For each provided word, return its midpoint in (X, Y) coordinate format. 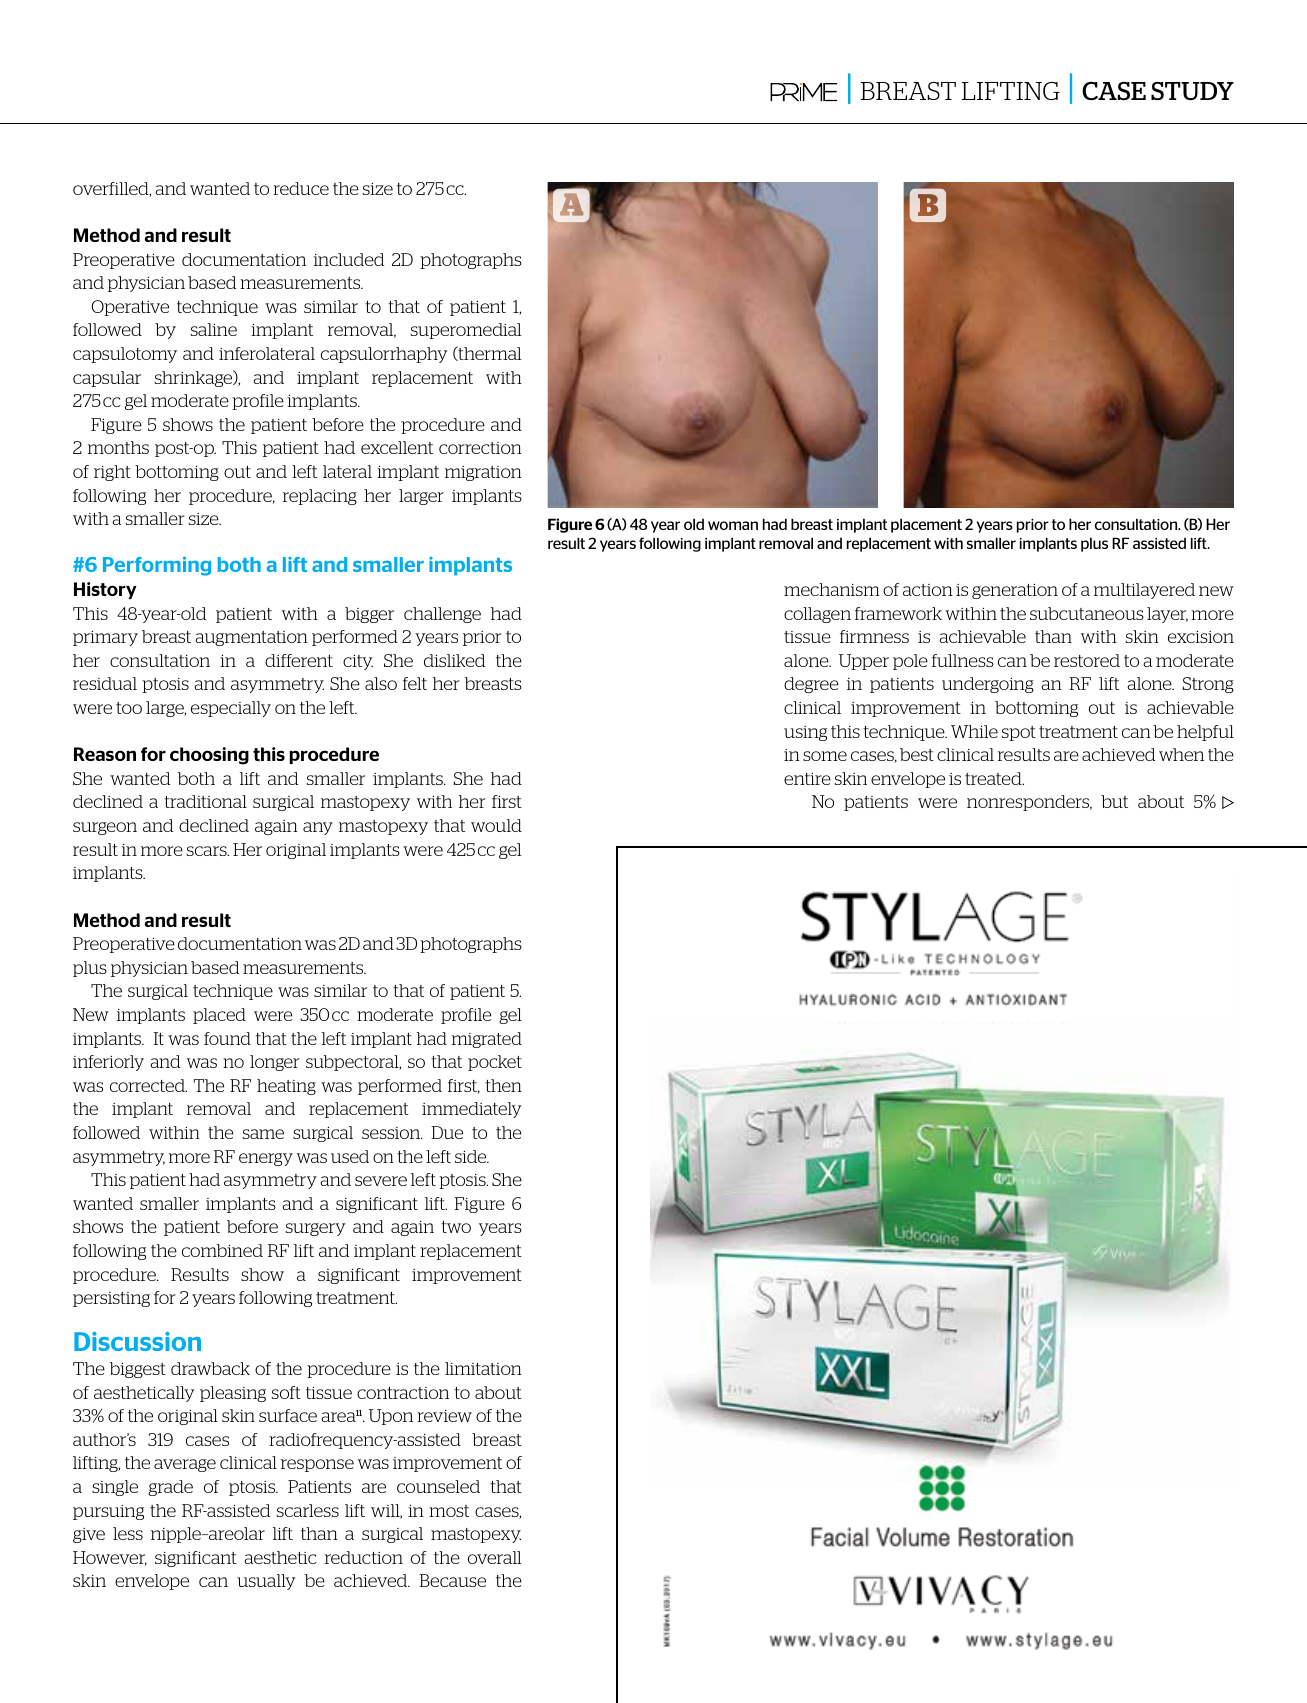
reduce (301, 188)
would (496, 825)
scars (208, 851)
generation (1015, 591)
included (349, 259)
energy (266, 1159)
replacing (320, 497)
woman (733, 525)
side (472, 1156)
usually (266, 1582)
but (1114, 801)
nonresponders (1029, 803)
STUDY (1192, 91)
